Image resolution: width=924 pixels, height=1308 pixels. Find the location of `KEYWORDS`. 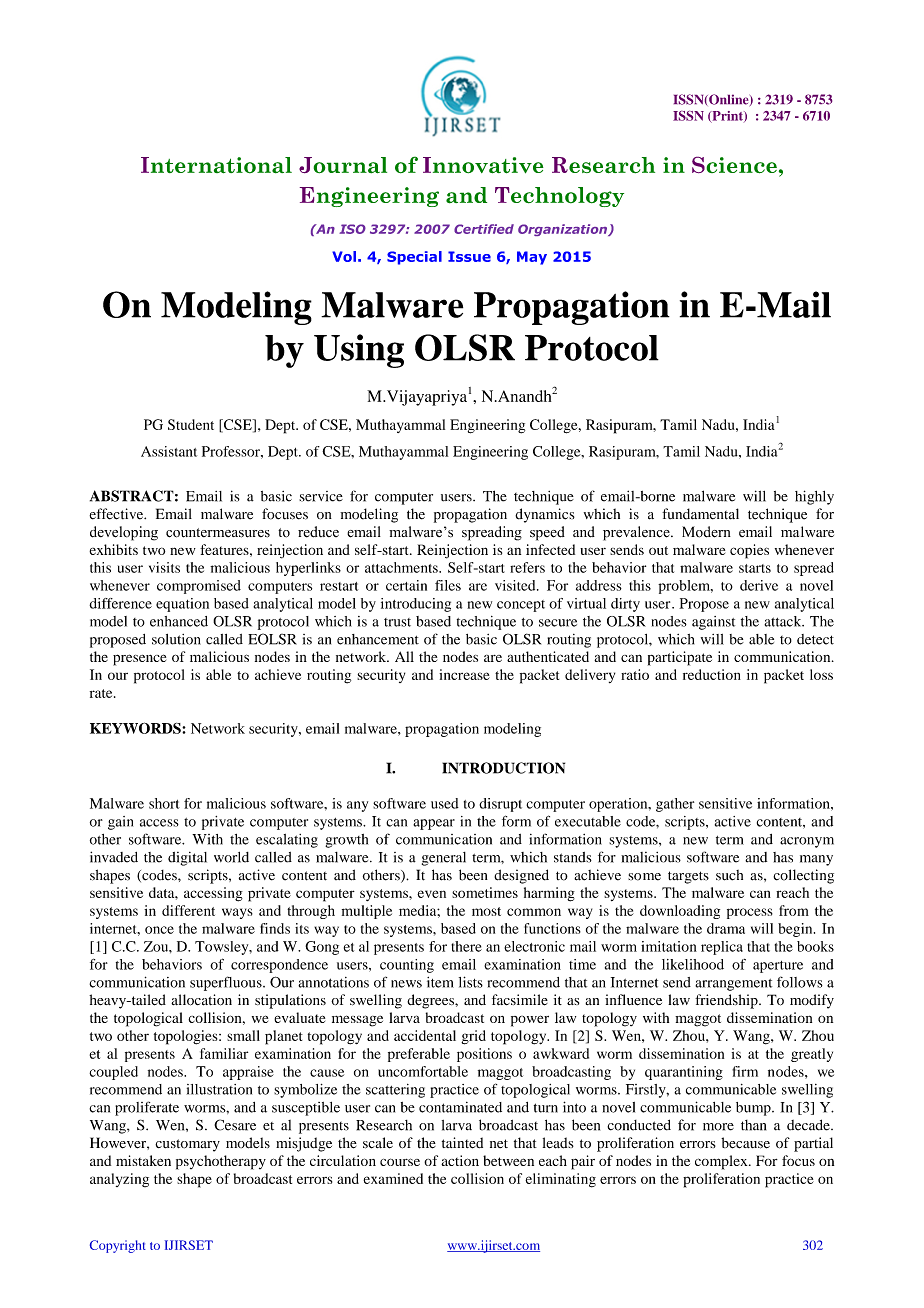

KEYWORDS is located at coordinates (136, 728).
